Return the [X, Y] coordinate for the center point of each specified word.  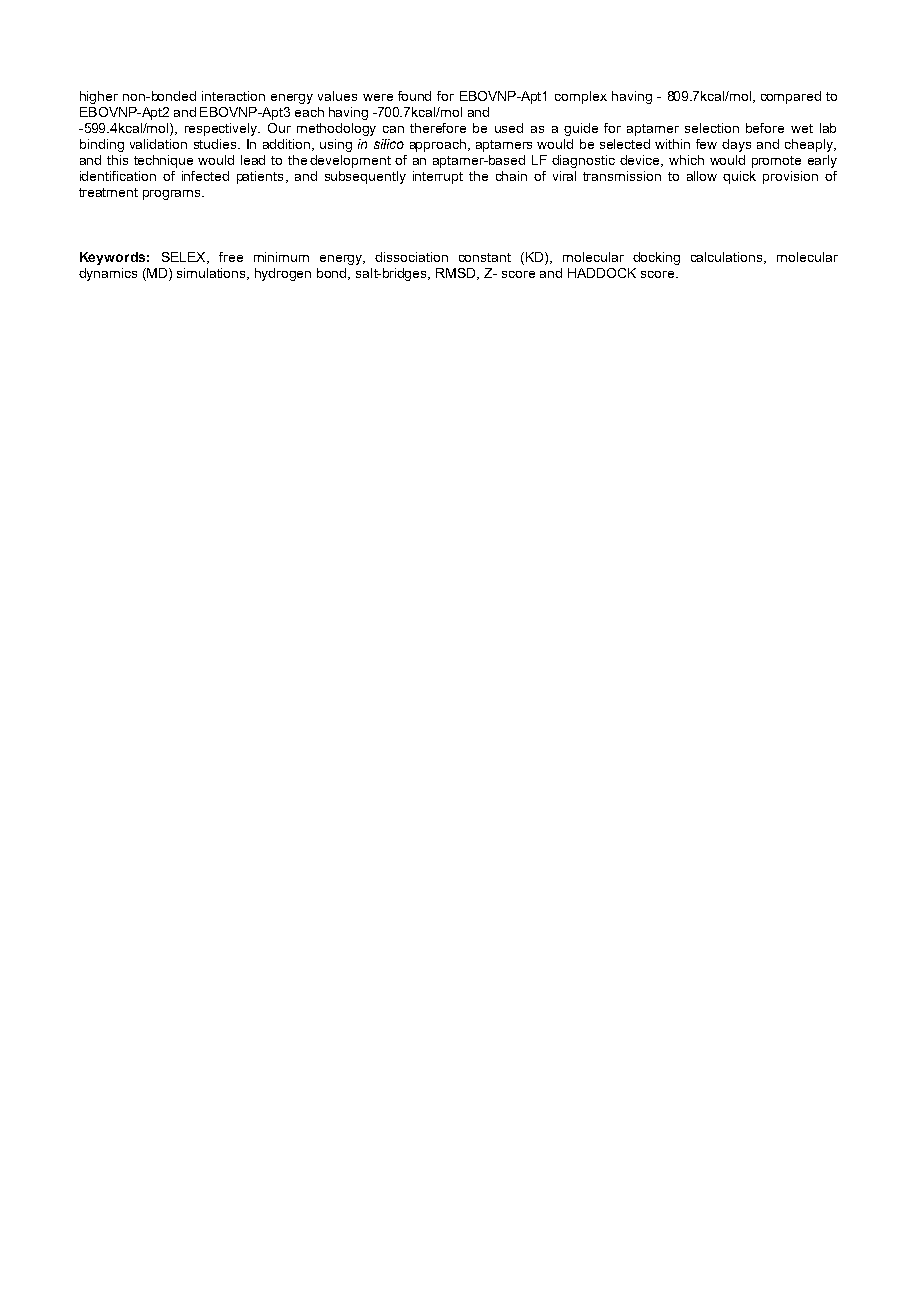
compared [791, 97]
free [231, 257]
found [414, 96]
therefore [438, 128]
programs [173, 195]
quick [739, 177]
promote [776, 162]
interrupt [438, 177]
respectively [222, 129]
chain [511, 176]
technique [163, 161]
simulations [213, 274]
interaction [233, 96]
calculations [728, 258]
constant [485, 257]
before [765, 128]
